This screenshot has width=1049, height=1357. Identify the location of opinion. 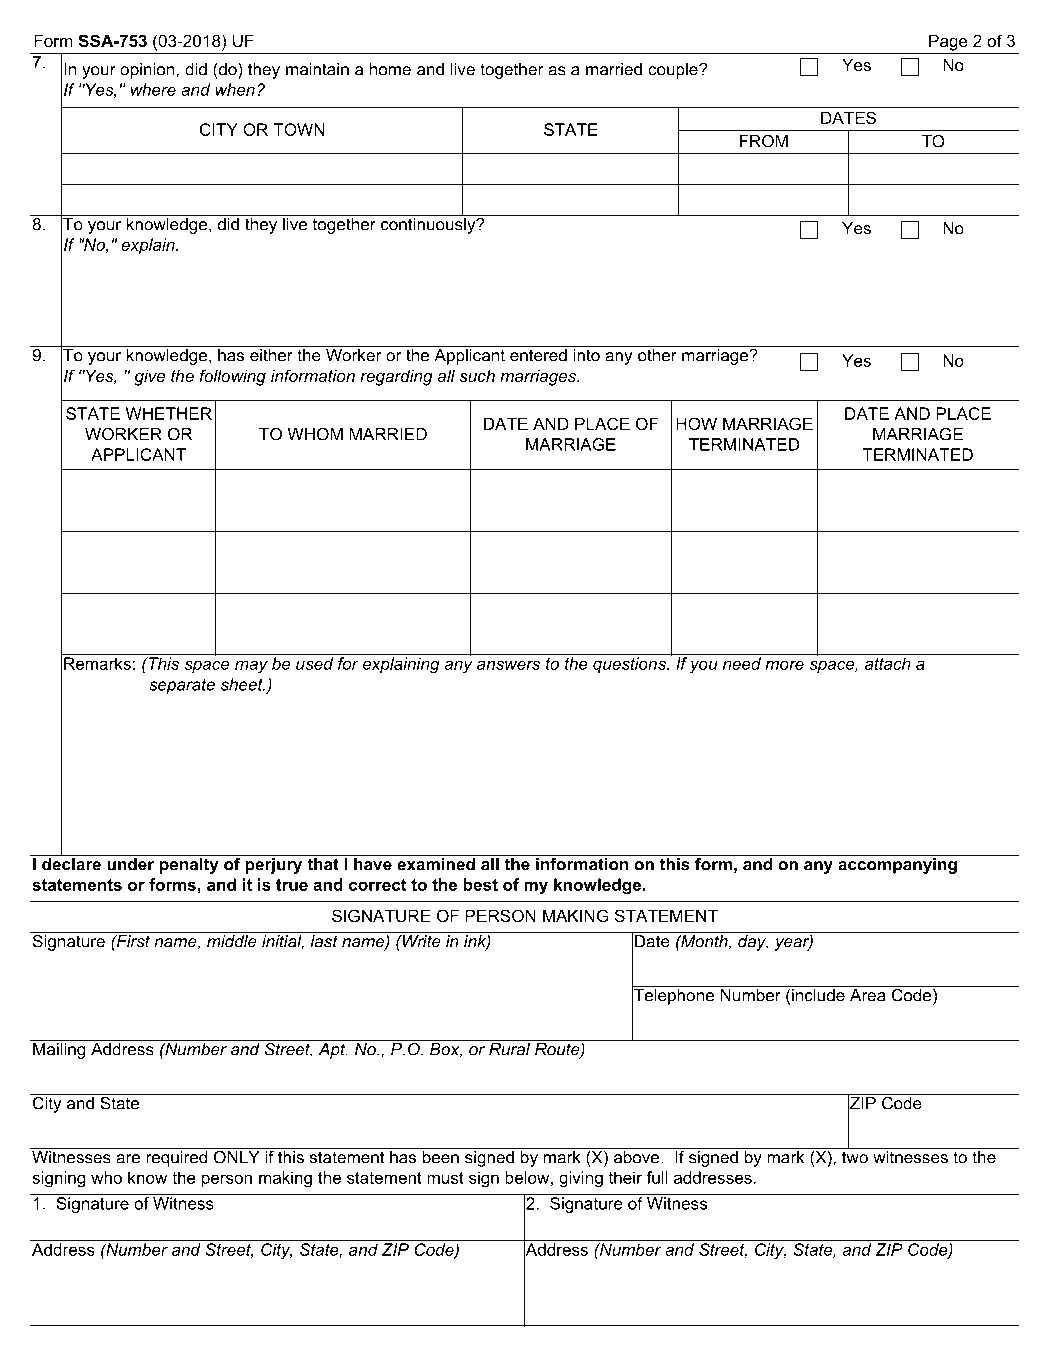
(148, 71).
